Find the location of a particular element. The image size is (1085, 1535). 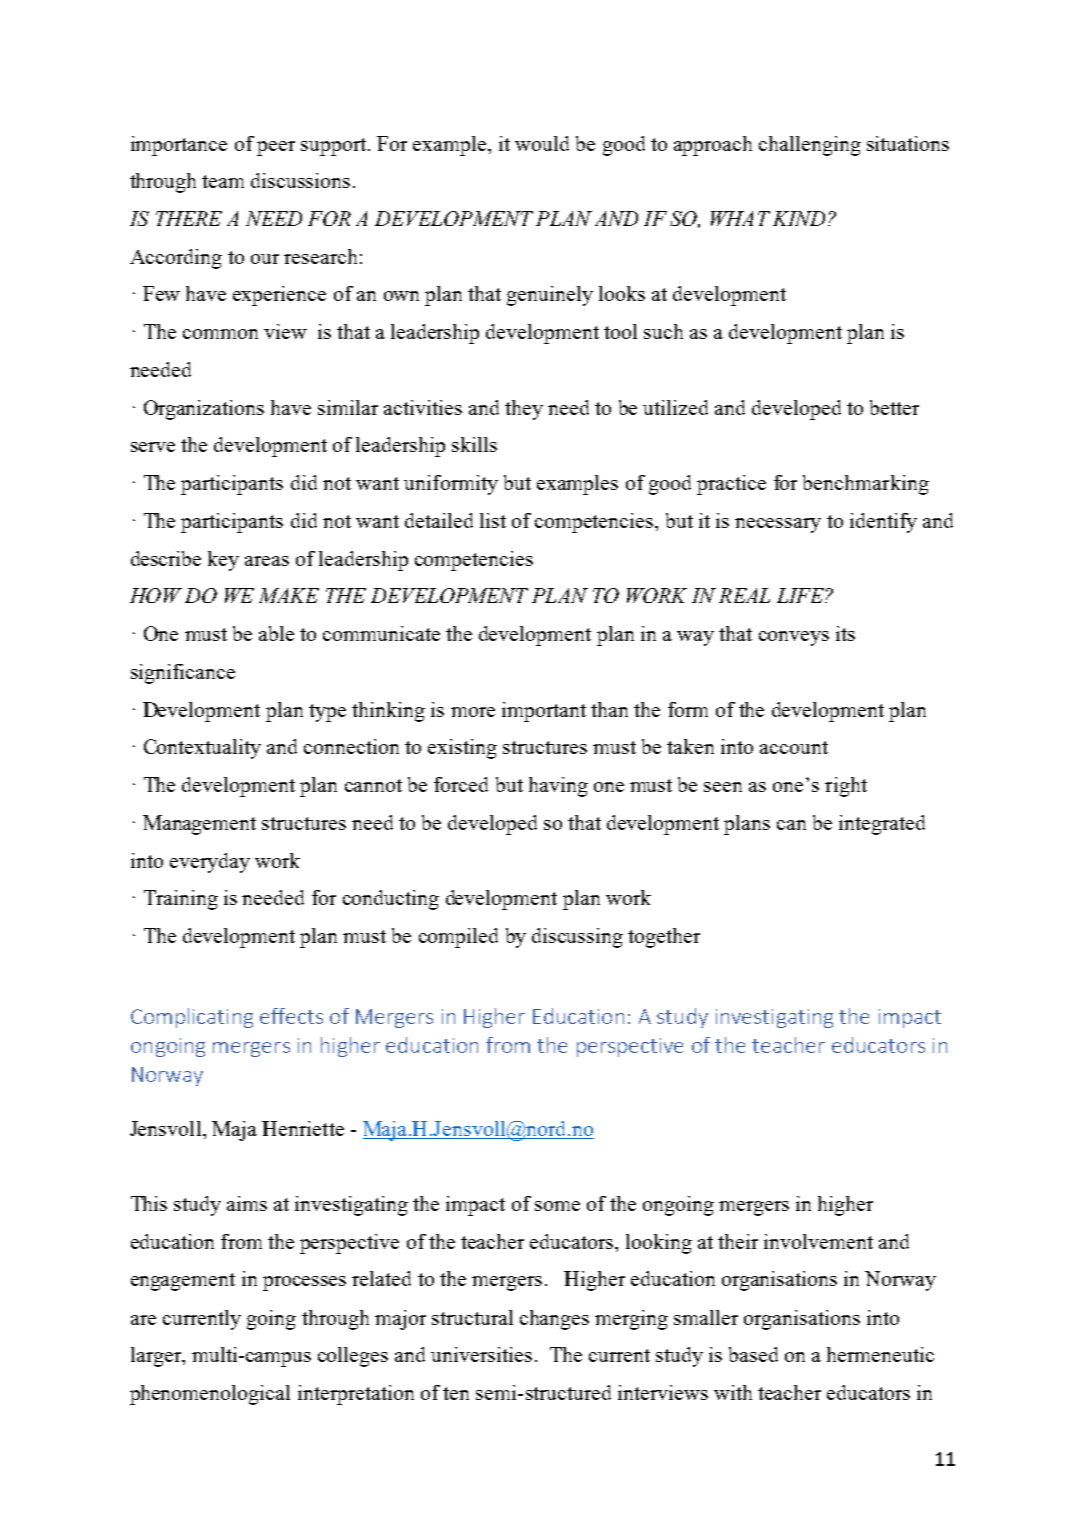

would is located at coordinates (542, 143).
